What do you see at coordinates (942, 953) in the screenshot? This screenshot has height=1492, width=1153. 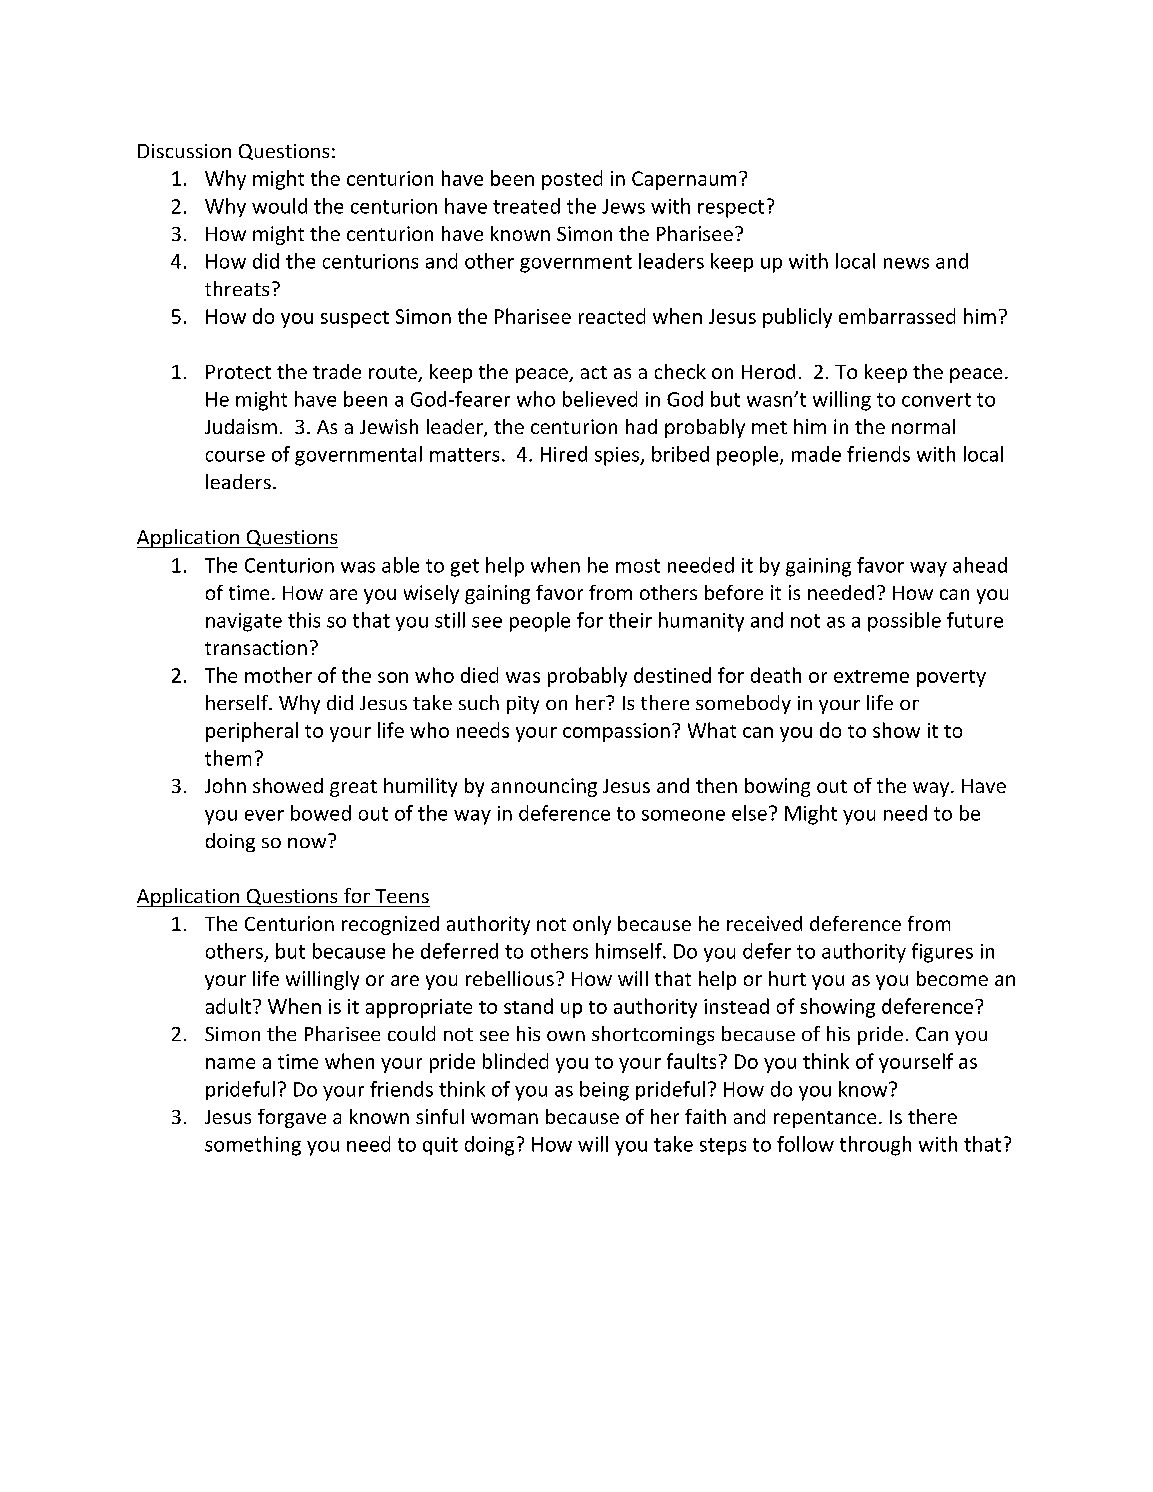 I see `figures` at bounding box center [942, 953].
